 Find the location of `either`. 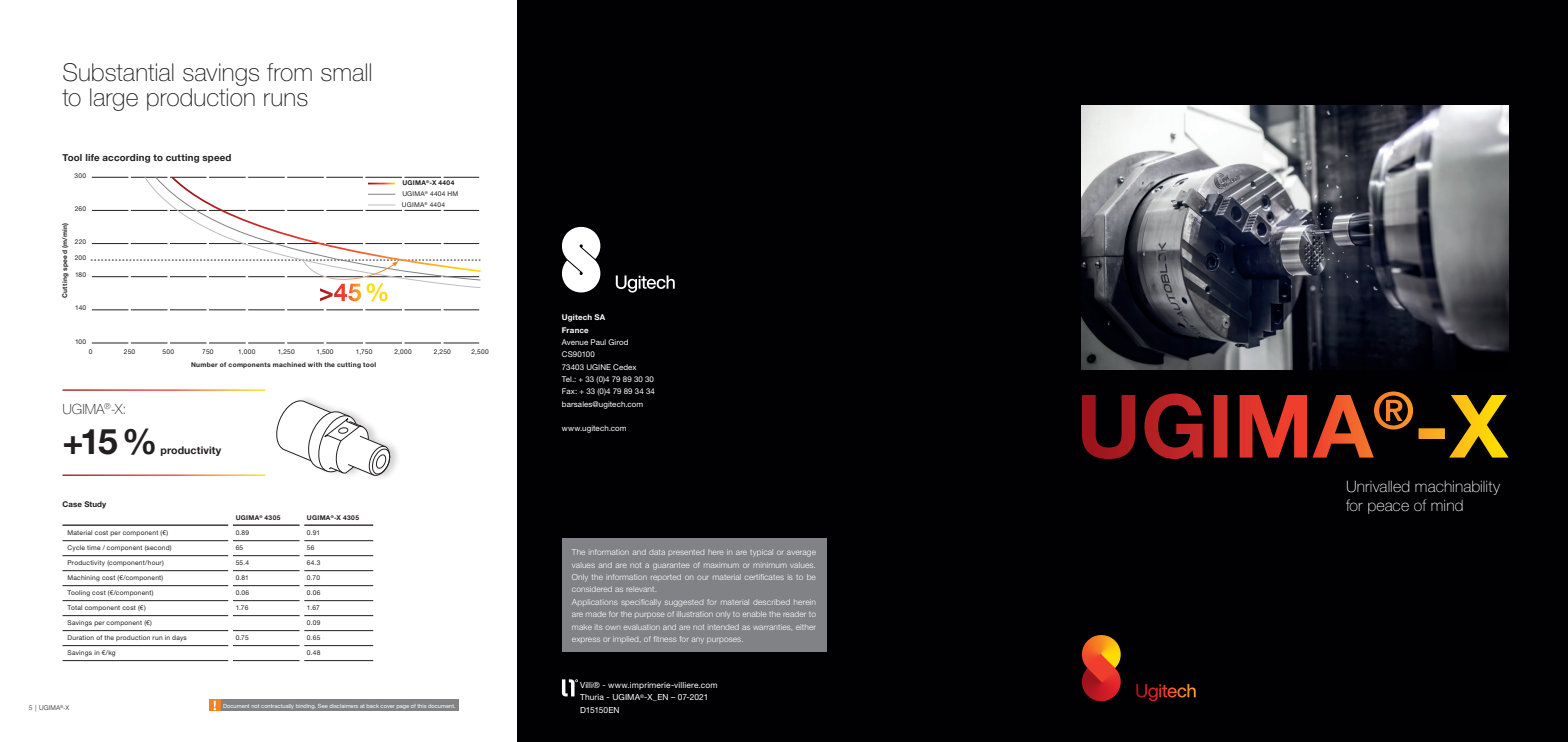

either is located at coordinates (805, 627).
